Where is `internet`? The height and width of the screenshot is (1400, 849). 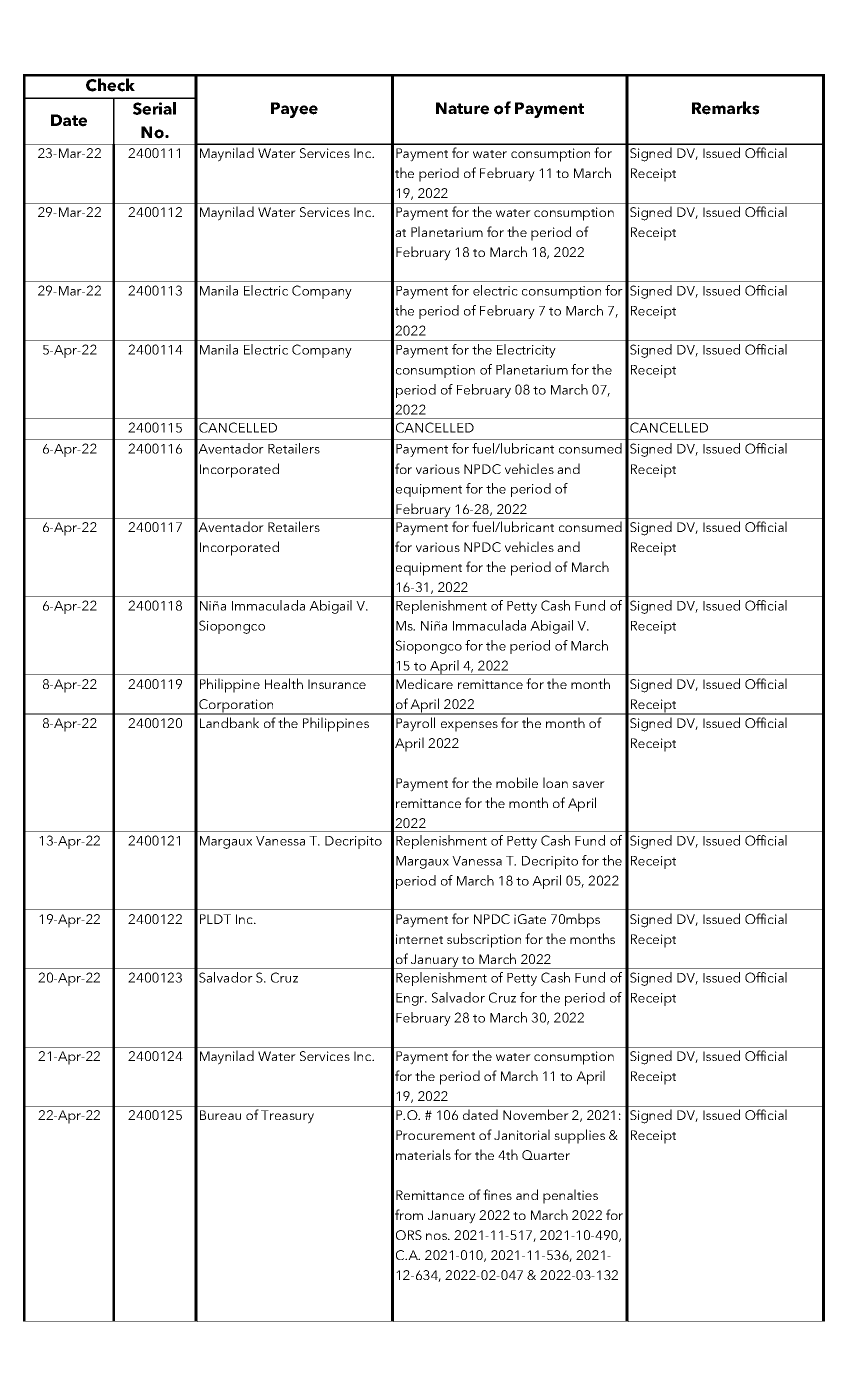 internet is located at coordinates (419, 939).
